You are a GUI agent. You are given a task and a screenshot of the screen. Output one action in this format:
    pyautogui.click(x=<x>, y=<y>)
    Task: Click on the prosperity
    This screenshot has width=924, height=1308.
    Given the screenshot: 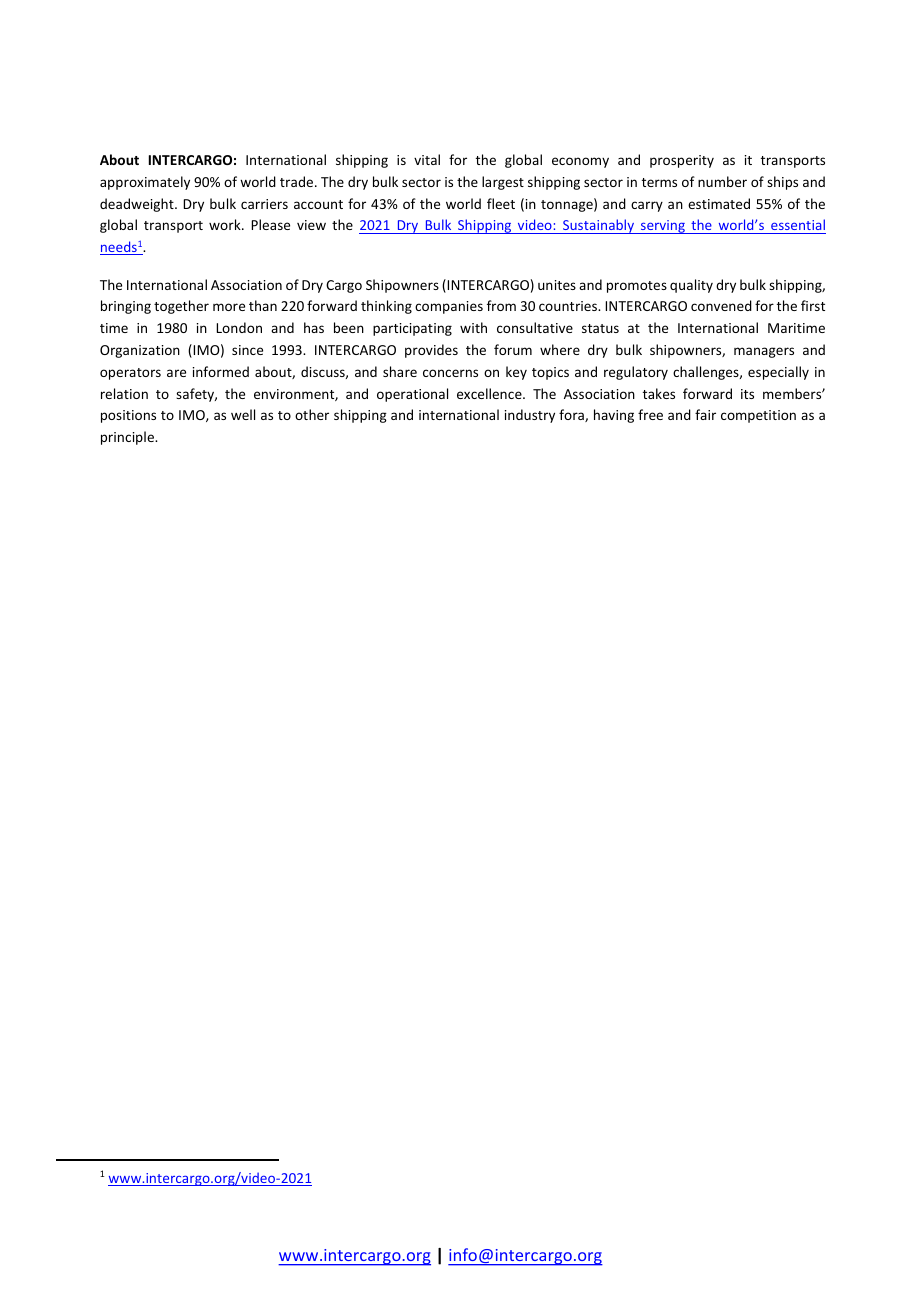 What is the action you would take?
    pyautogui.click(x=682, y=161)
